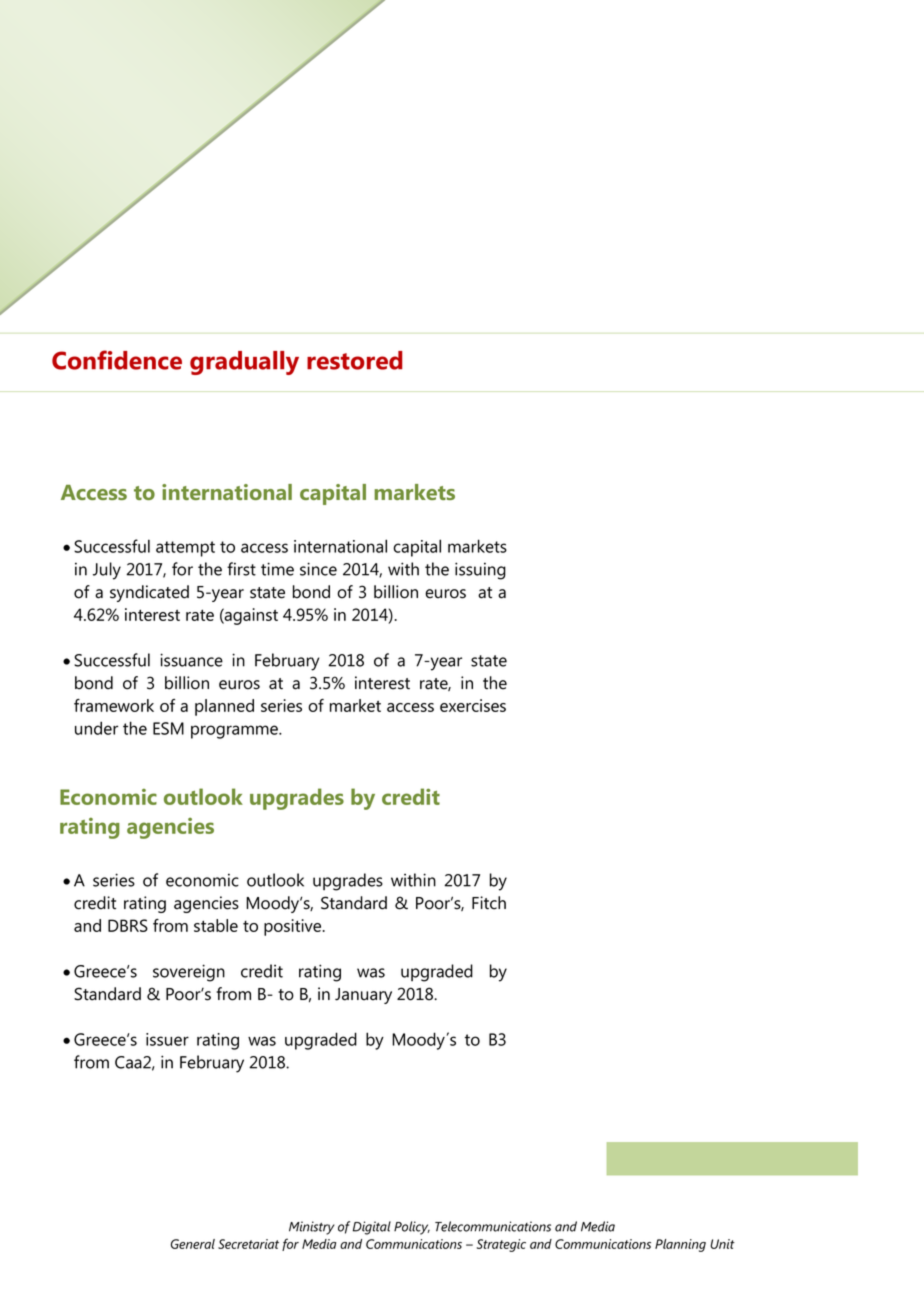 The height and width of the image is (1308, 924). Describe the element at coordinates (473, 705) in the image. I see `exercises` at that location.
